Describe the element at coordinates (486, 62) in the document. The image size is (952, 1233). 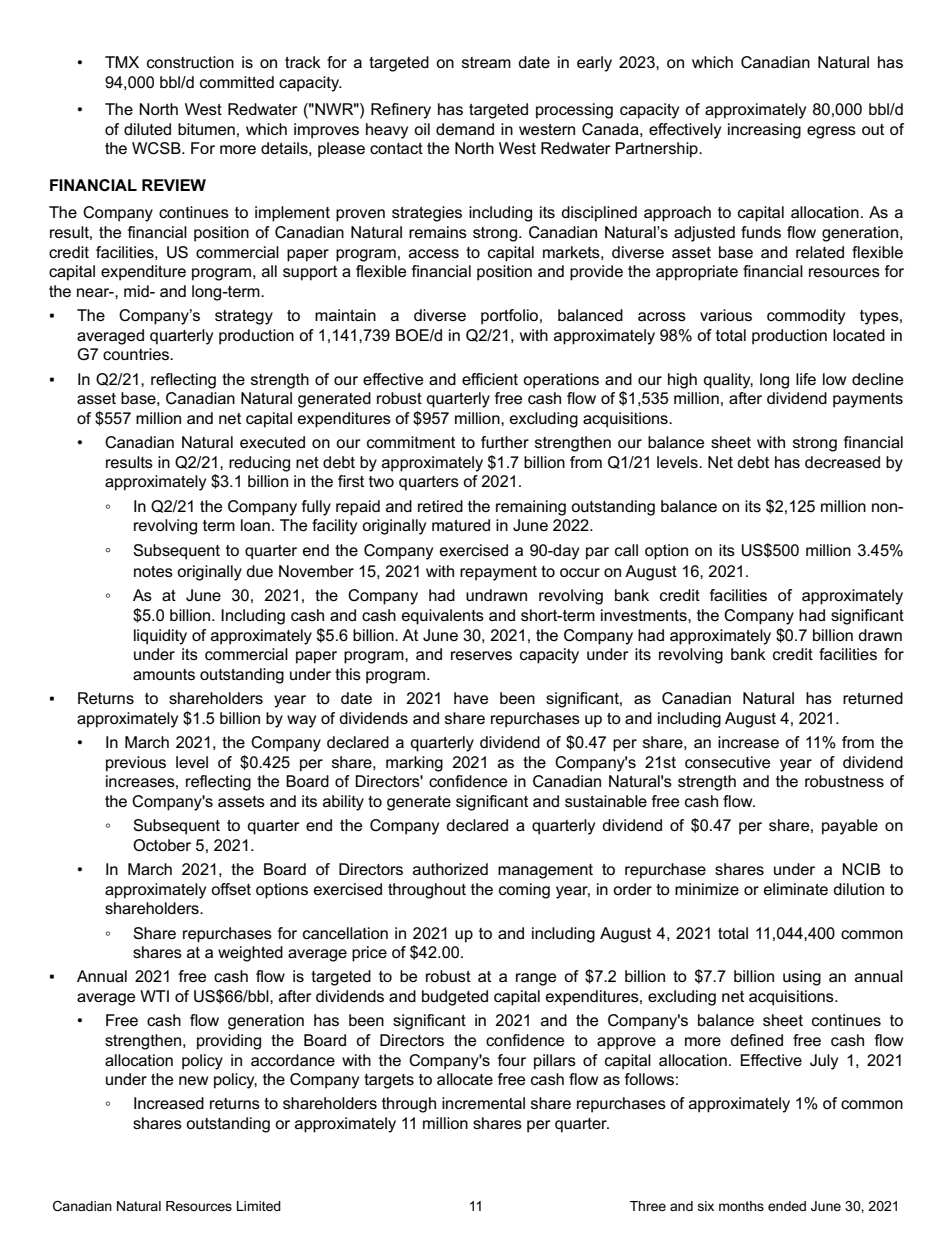
I see `stream` at that location.
